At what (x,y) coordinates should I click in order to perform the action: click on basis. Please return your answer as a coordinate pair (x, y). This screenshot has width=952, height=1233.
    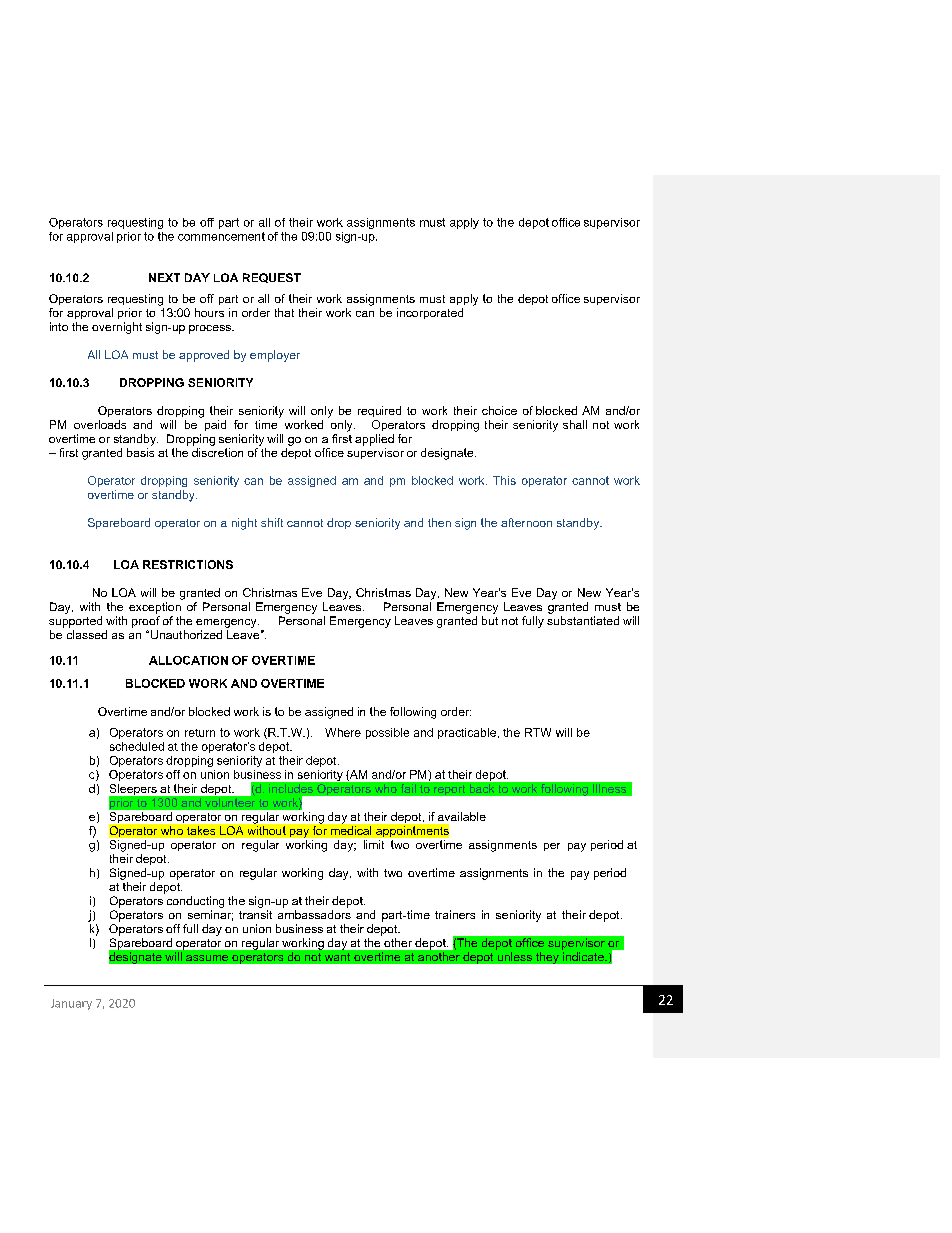
    Looking at the image, I should click on (140, 452).
